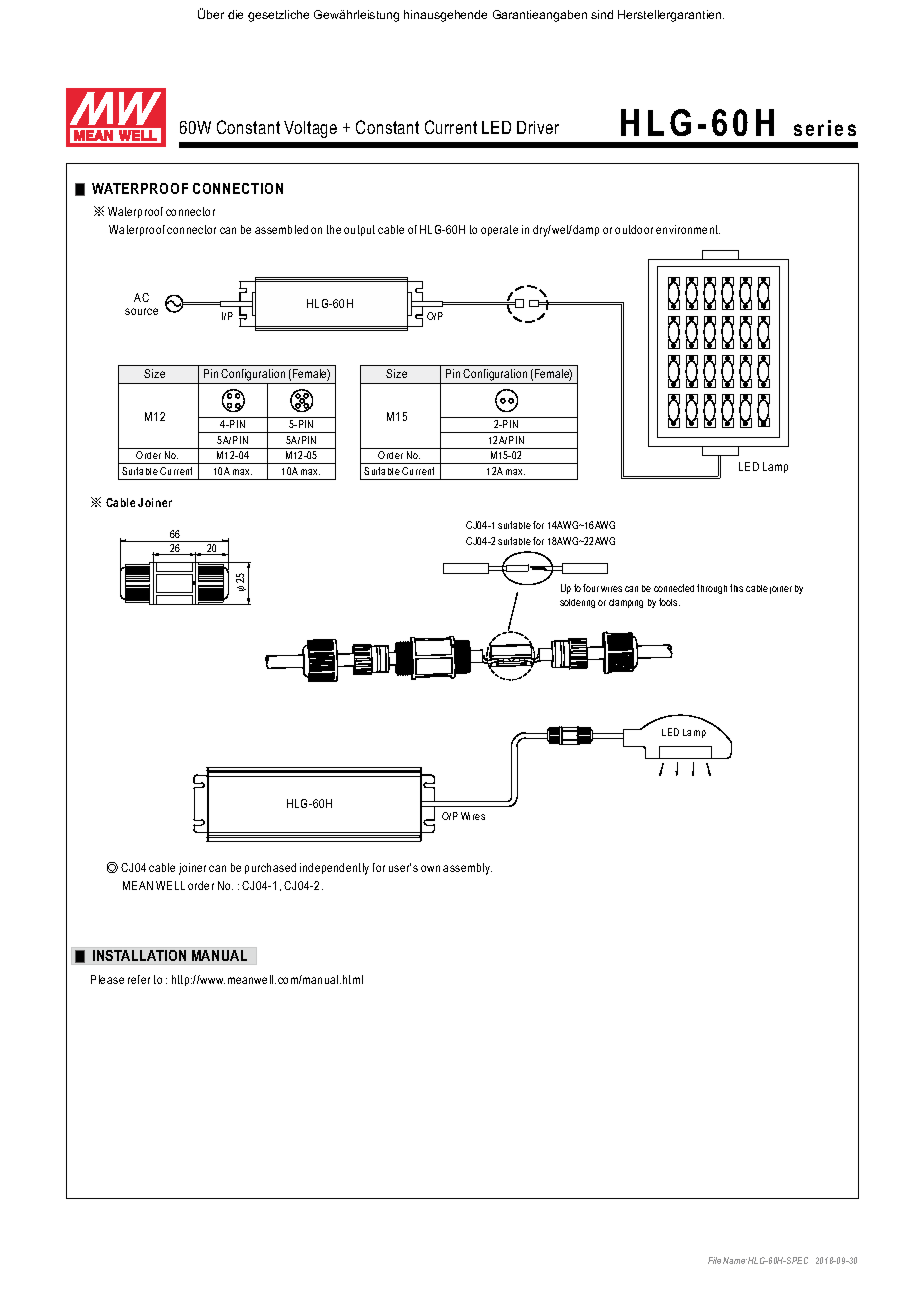 The width and height of the document is (924, 1308). What do you see at coordinates (825, 128) in the document?
I see `series` at bounding box center [825, 128].
